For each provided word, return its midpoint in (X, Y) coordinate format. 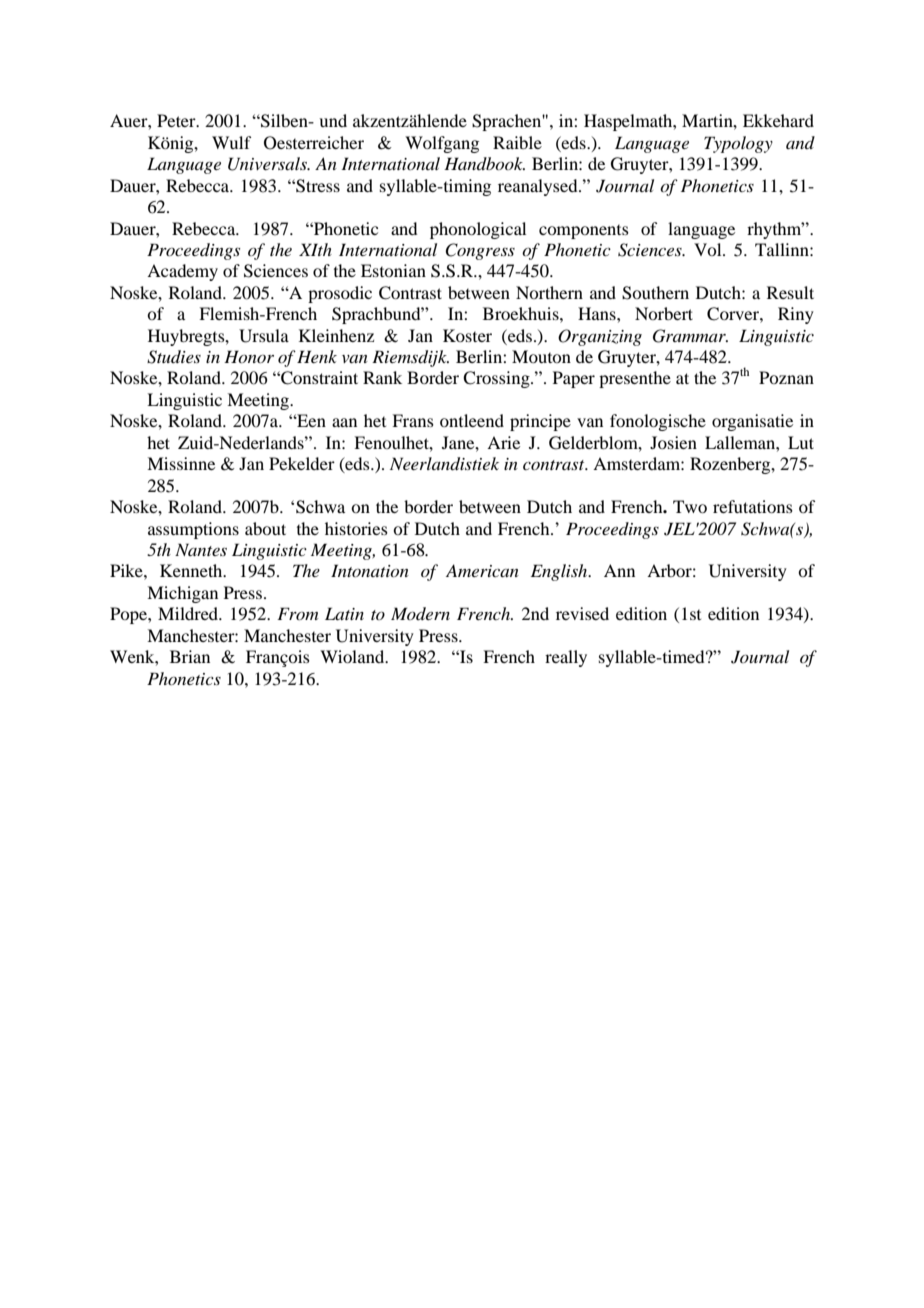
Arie (503, 442)
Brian (190, 656)
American (482, 570)
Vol (709, 249)
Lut (801, 442)
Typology (738, 144)
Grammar (690, 336)
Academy (182, 272)
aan (344, 422)
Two (690, 506)
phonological (478, 230)
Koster (467, 335)
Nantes (201, 549)
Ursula (264, 336)
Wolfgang (442, 144)
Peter (177, 120)
